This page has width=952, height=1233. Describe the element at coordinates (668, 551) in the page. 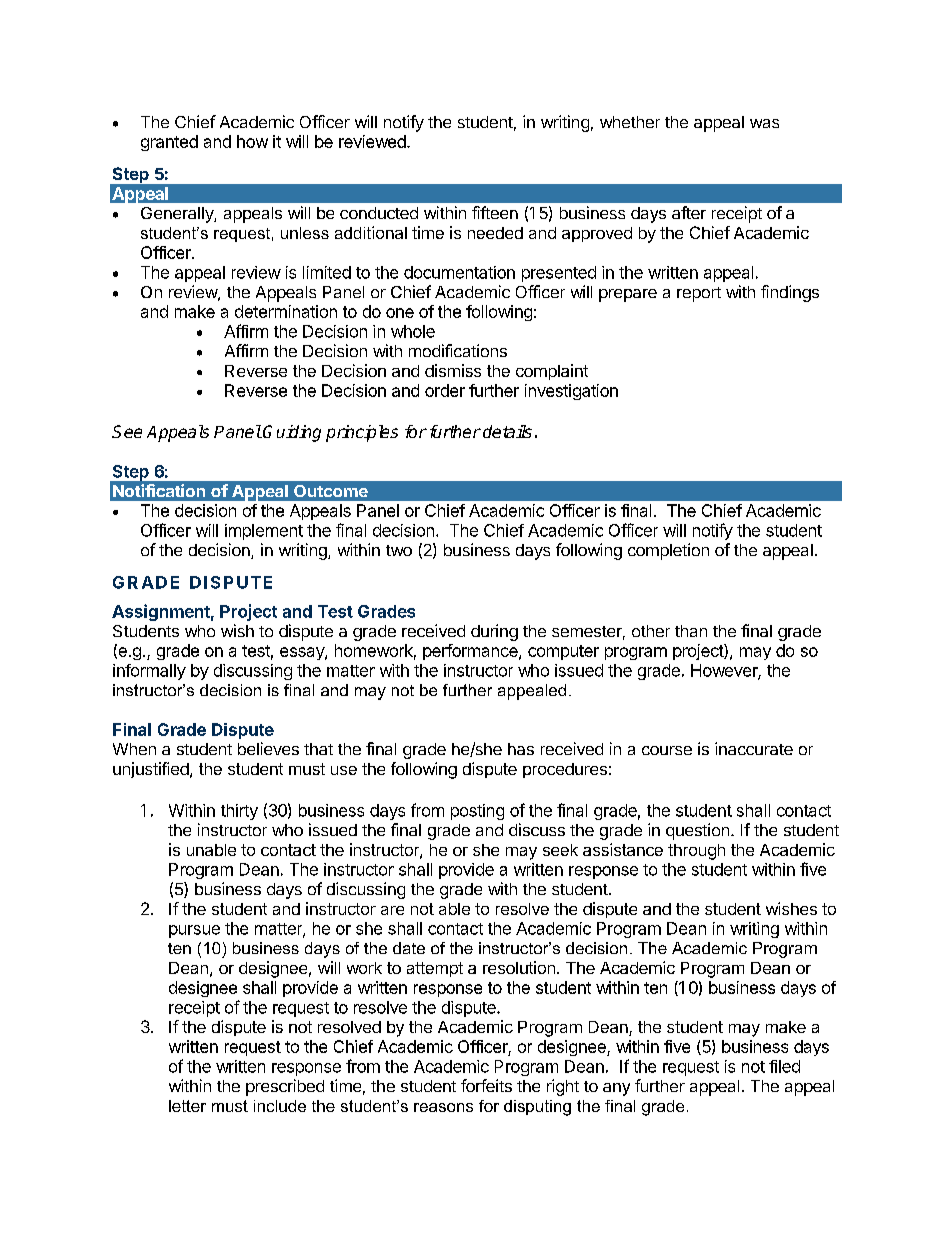

I see `completion` at that location.
